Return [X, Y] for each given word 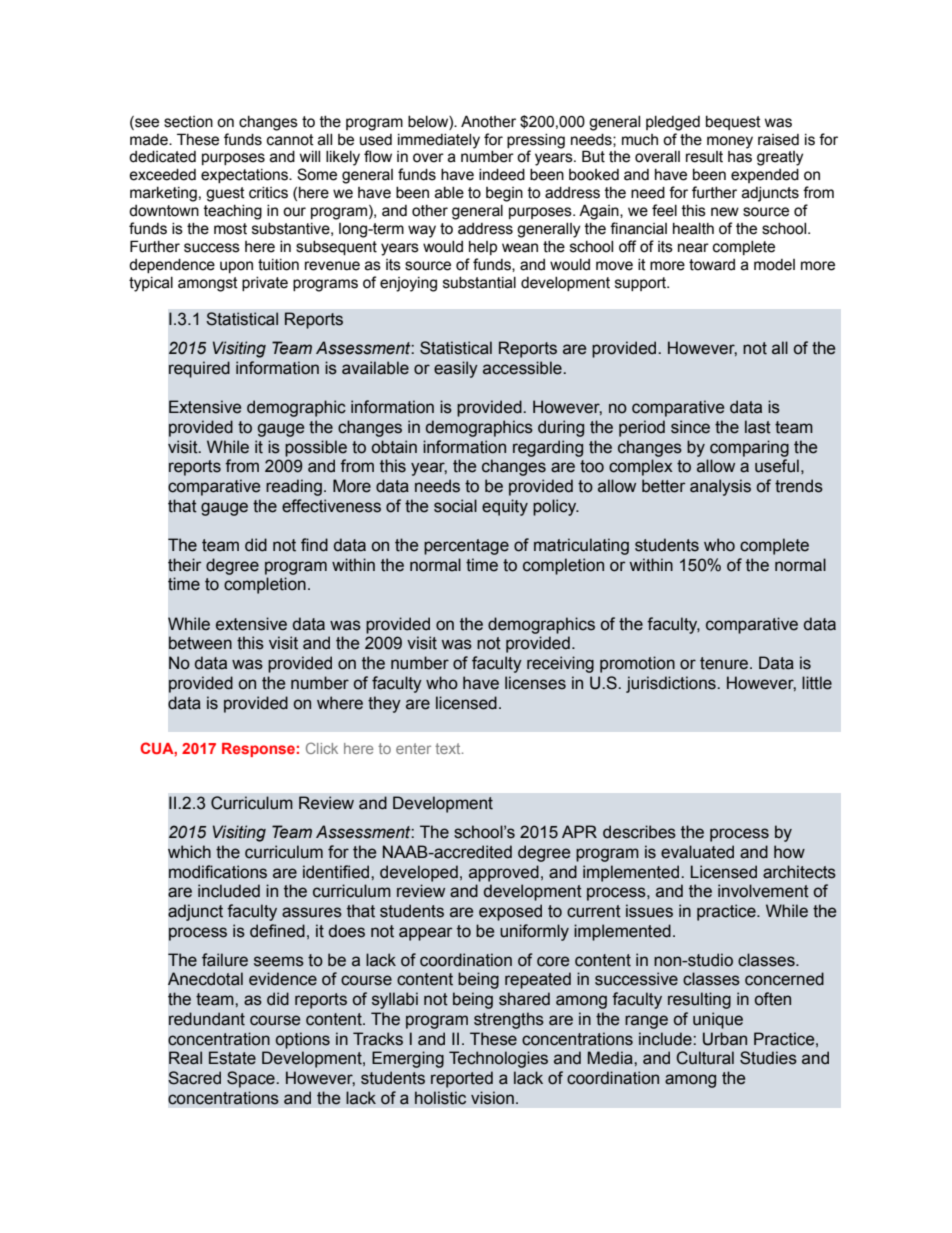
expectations [245, 176]
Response [258, 750]
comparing [749, 448]
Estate [232, 1058]
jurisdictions [672, 684]
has [740, 157]
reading [294, 487]
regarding [548, 448]
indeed [502, 175]
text [449, 748]
